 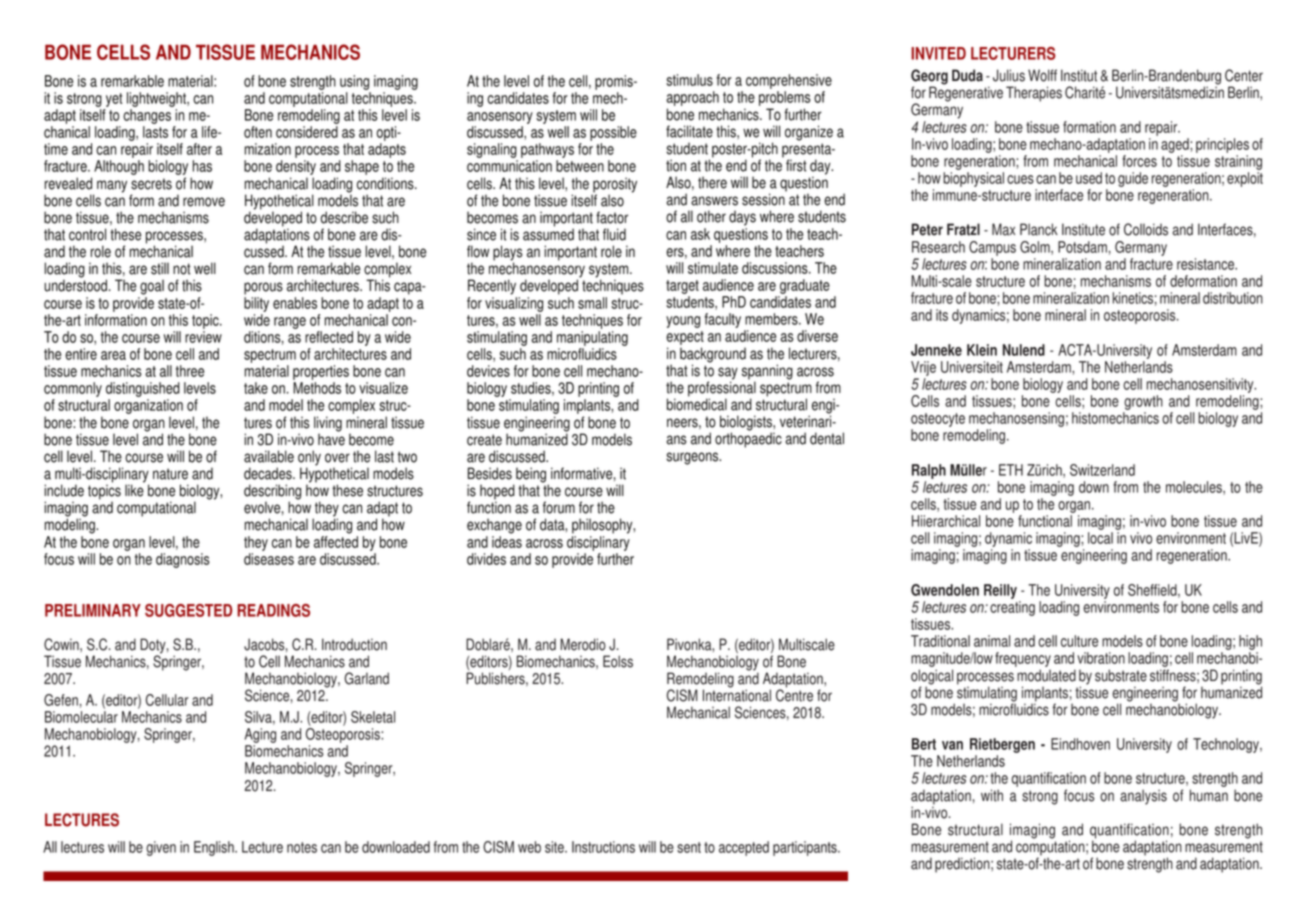 I want to click on Wolff, so click(x=1042, y=75).
